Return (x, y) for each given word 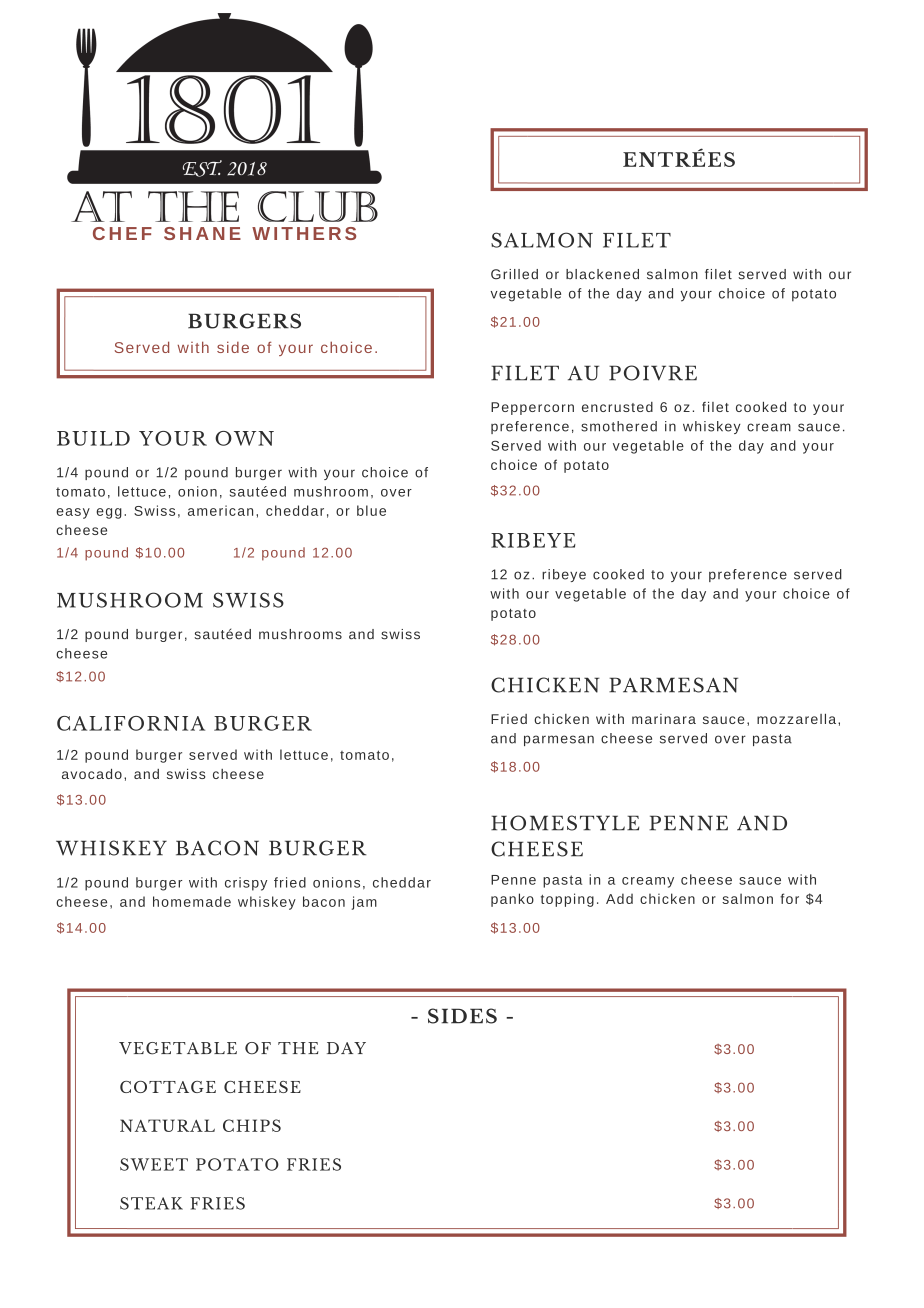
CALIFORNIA (131, 723)
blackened (602, 274)
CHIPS (252, 1125)
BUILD (93, 438)
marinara (664, 719)
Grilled (514, 274)
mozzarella (798, 719)
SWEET (154, 1164)
